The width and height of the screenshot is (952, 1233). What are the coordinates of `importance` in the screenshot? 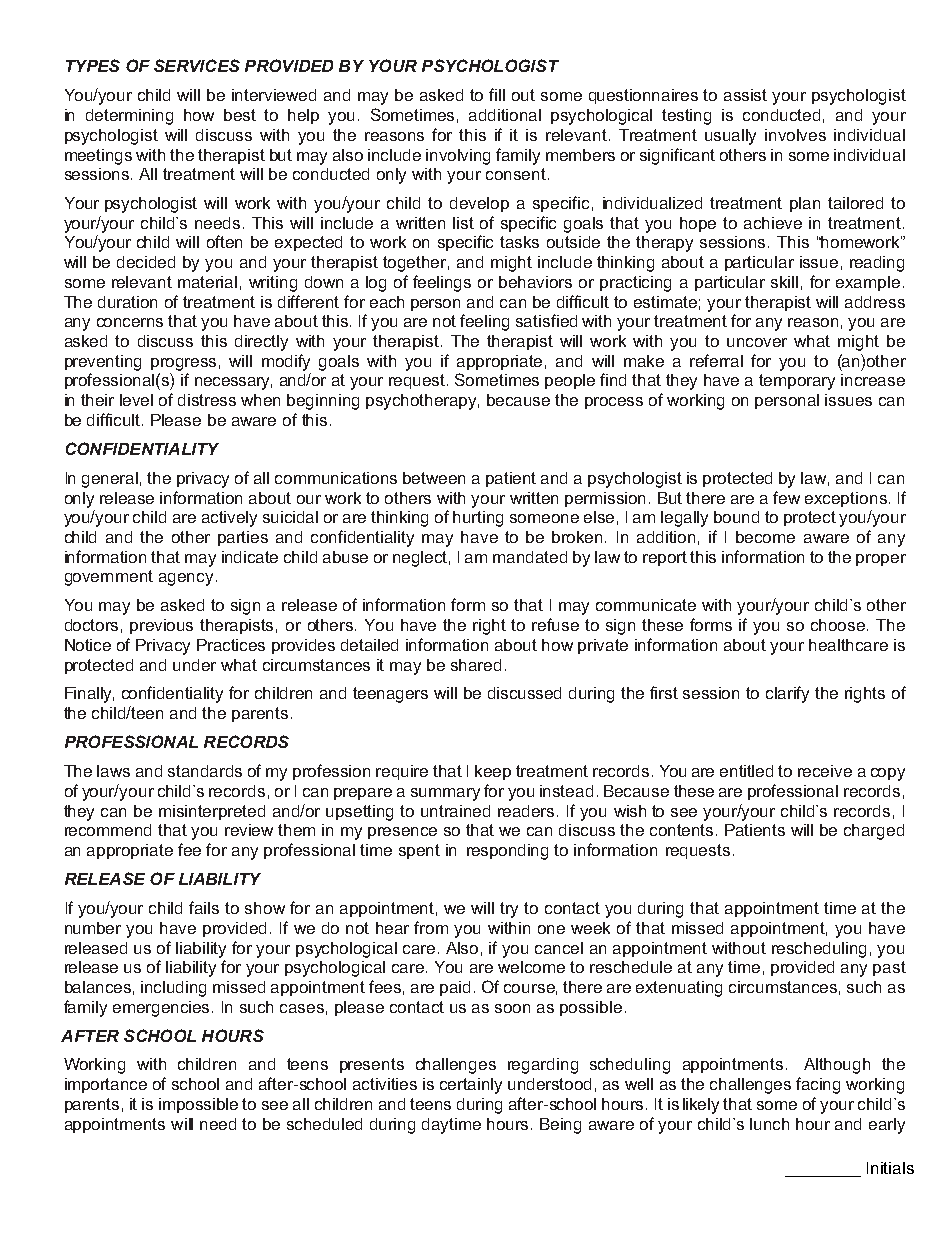 It's located at (106, 1085).
